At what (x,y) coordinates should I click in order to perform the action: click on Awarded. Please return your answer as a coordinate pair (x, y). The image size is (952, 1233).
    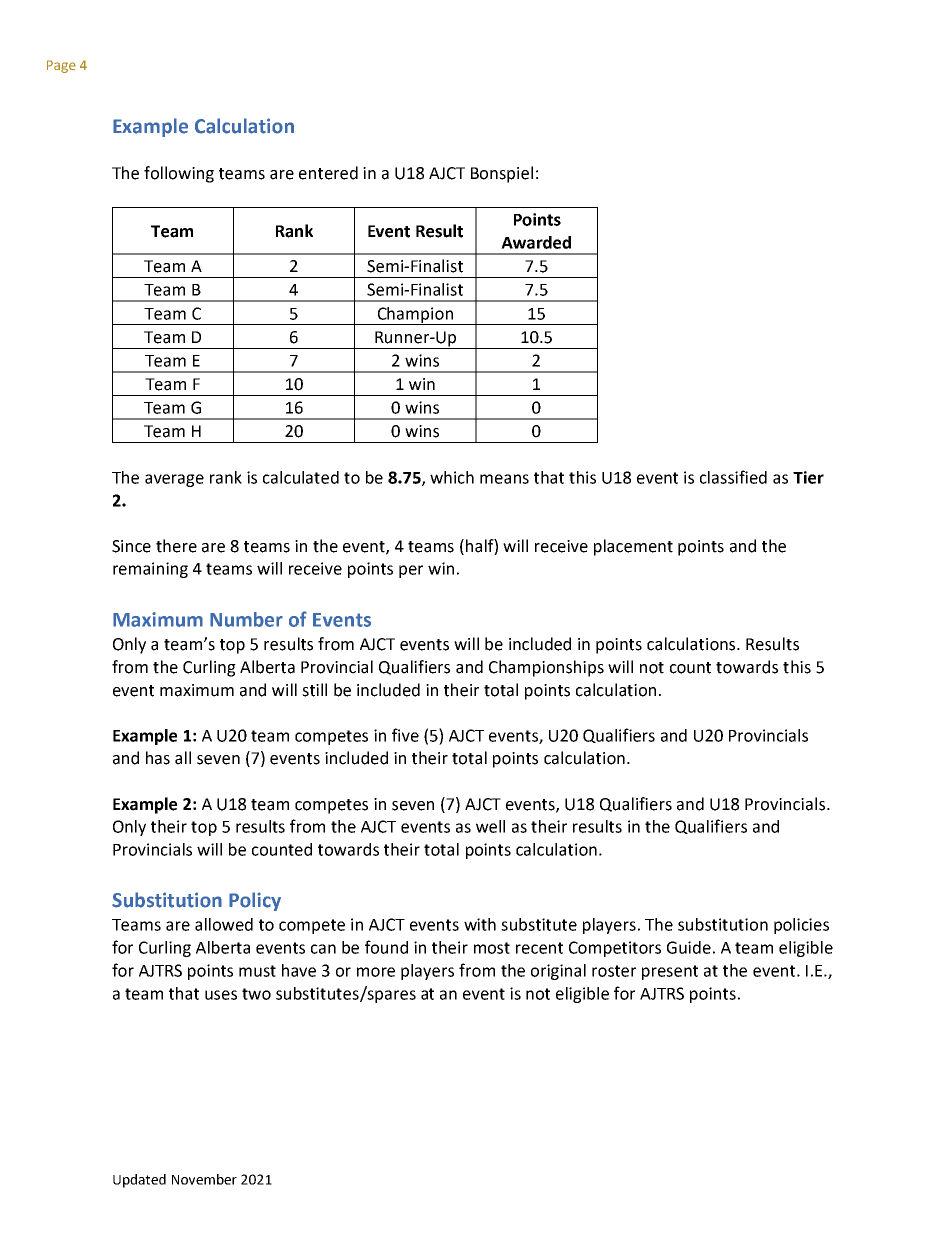
    Looking at the image, I should click on (536, 242).
